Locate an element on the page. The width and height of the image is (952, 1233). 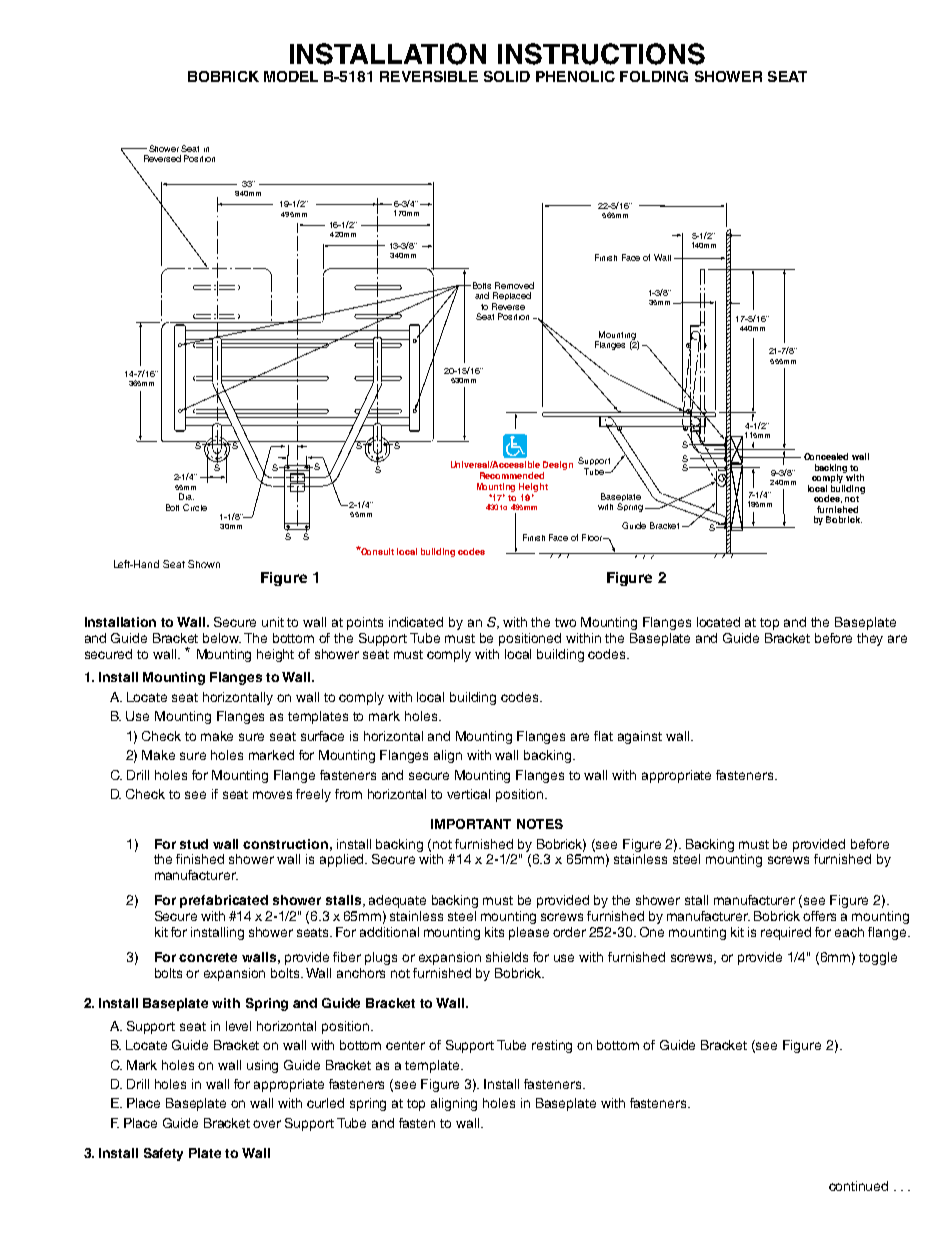
over is located at coordinates (267, 1124).
